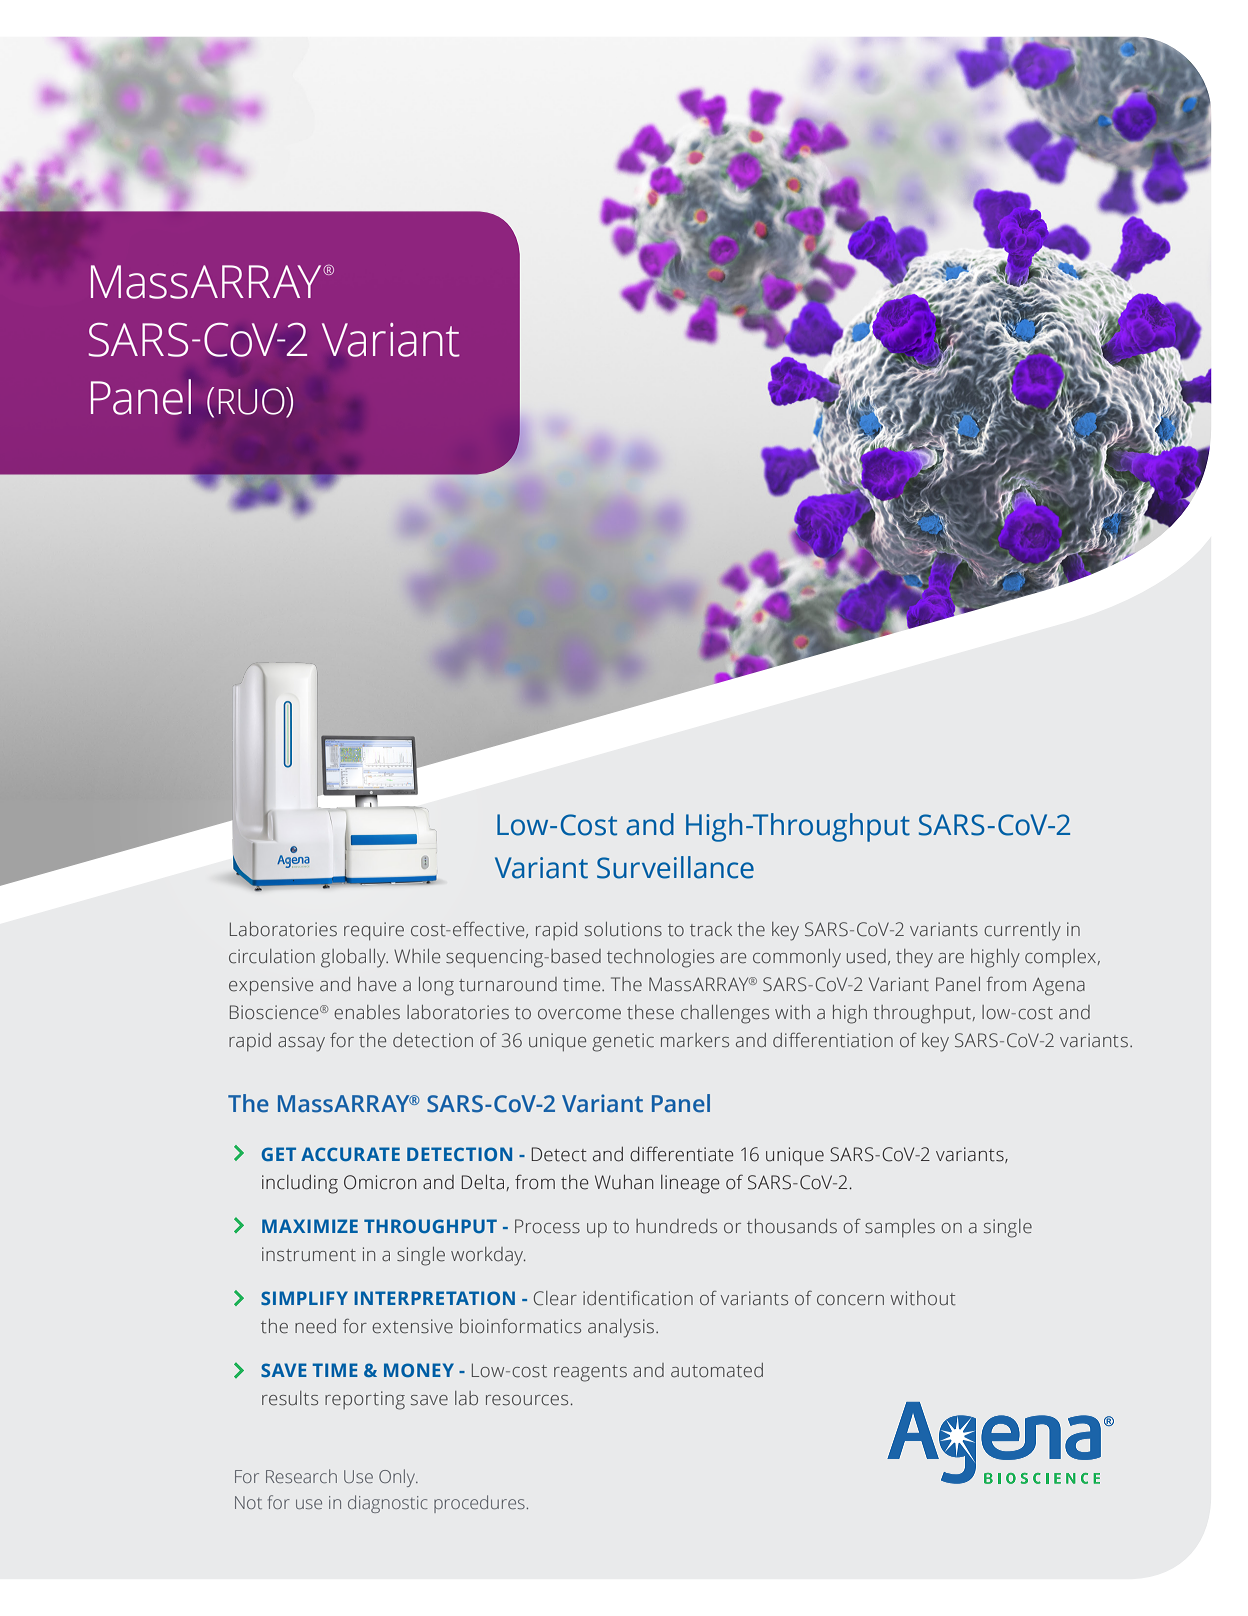 This image has height=1616, width=1248. Describe the element at coordinates (717, 1370) in the image. I see `automated` at that location.
